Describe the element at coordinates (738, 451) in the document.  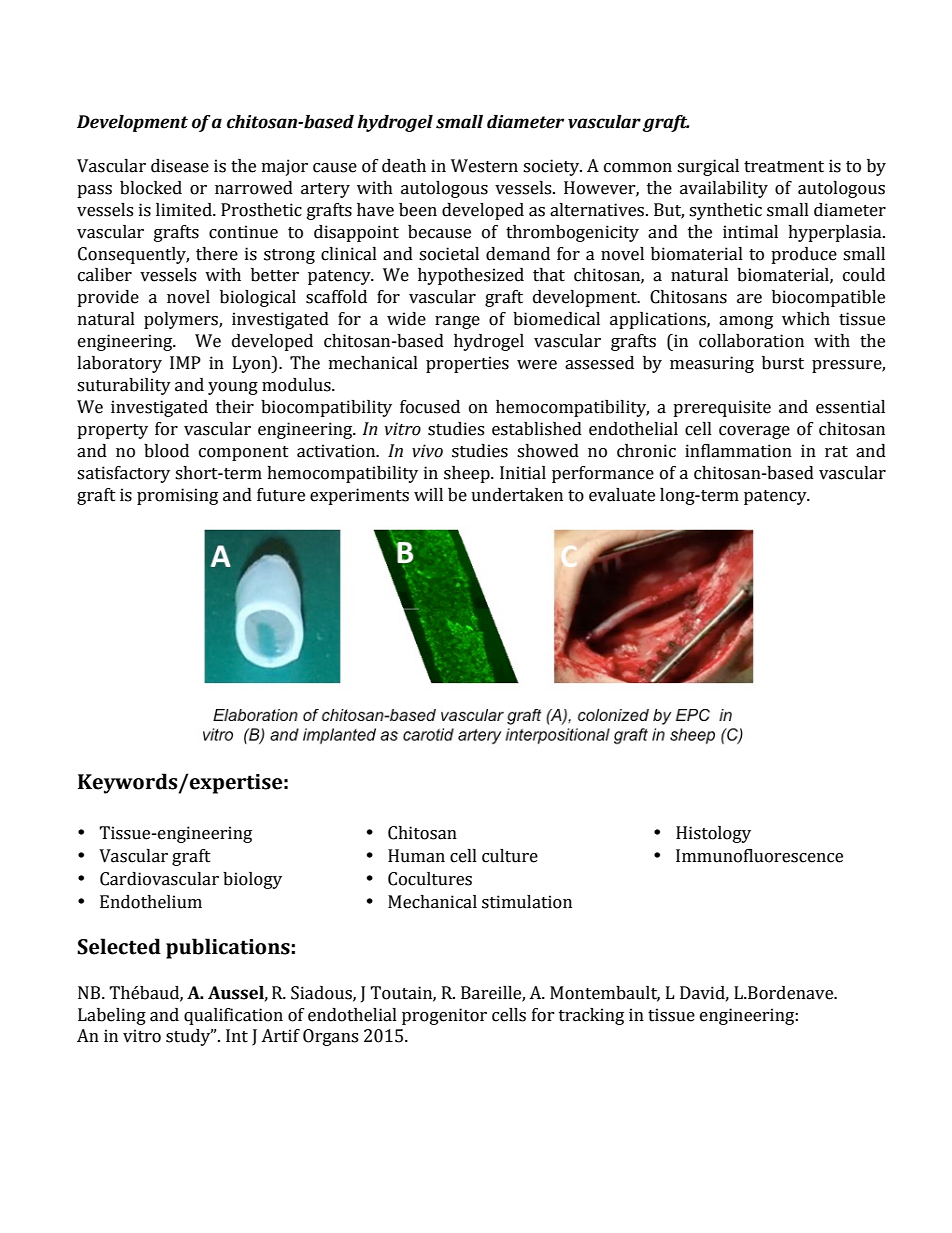
I see `inflammation` at that location.
